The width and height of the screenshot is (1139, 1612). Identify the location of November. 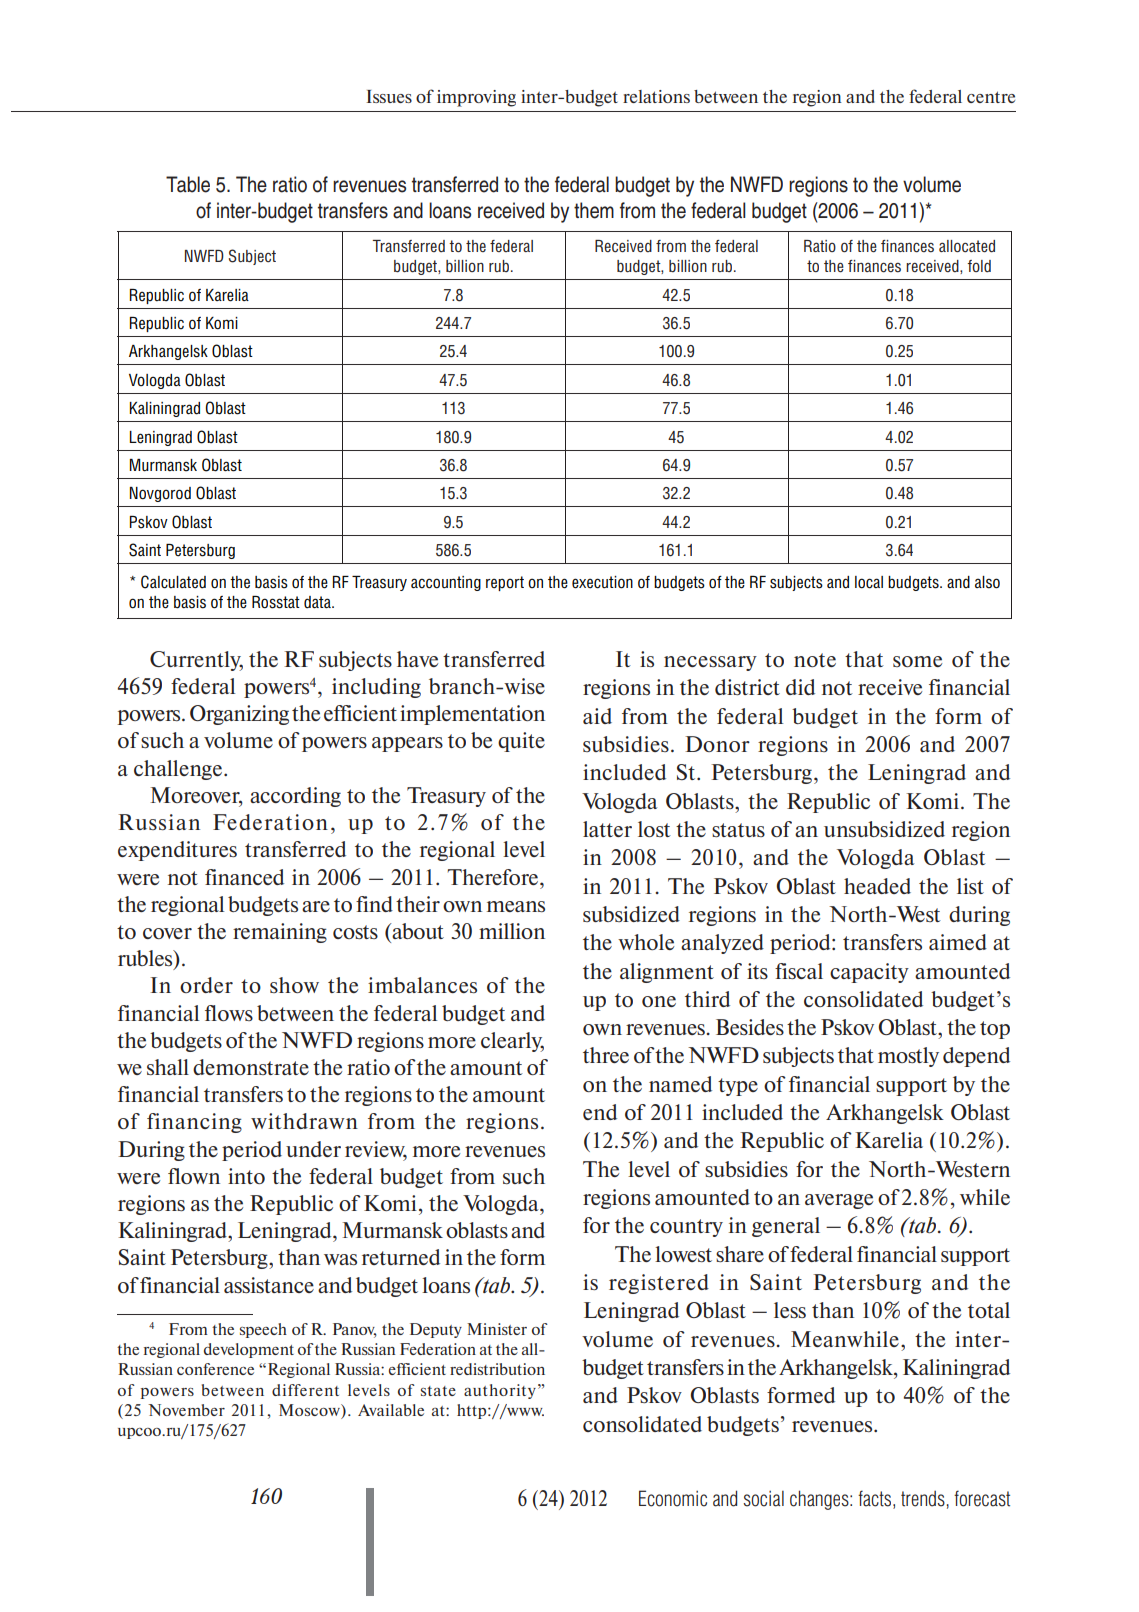
(186, 1410).
